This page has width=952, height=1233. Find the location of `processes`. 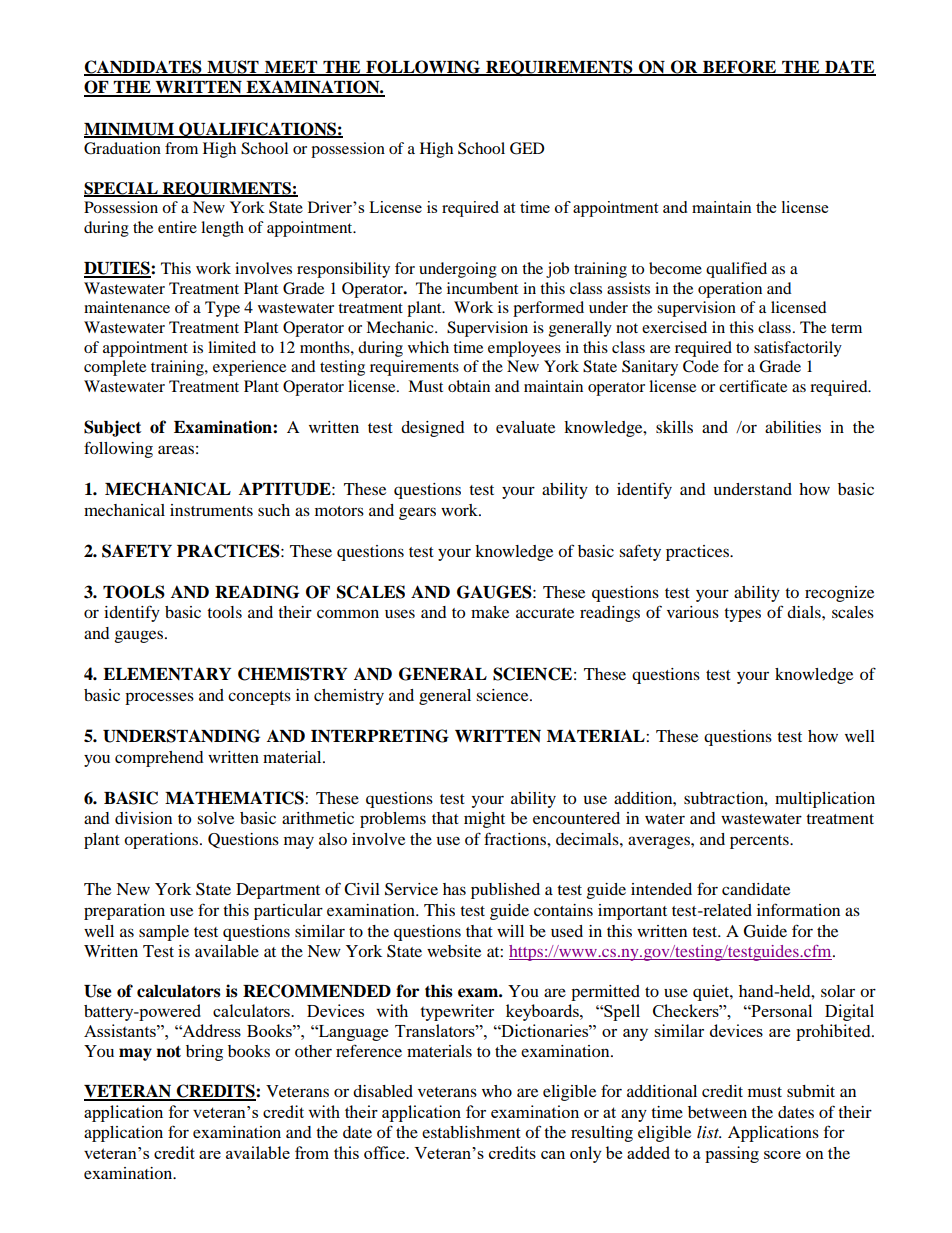

processes is located at coordinates (159, 698).
